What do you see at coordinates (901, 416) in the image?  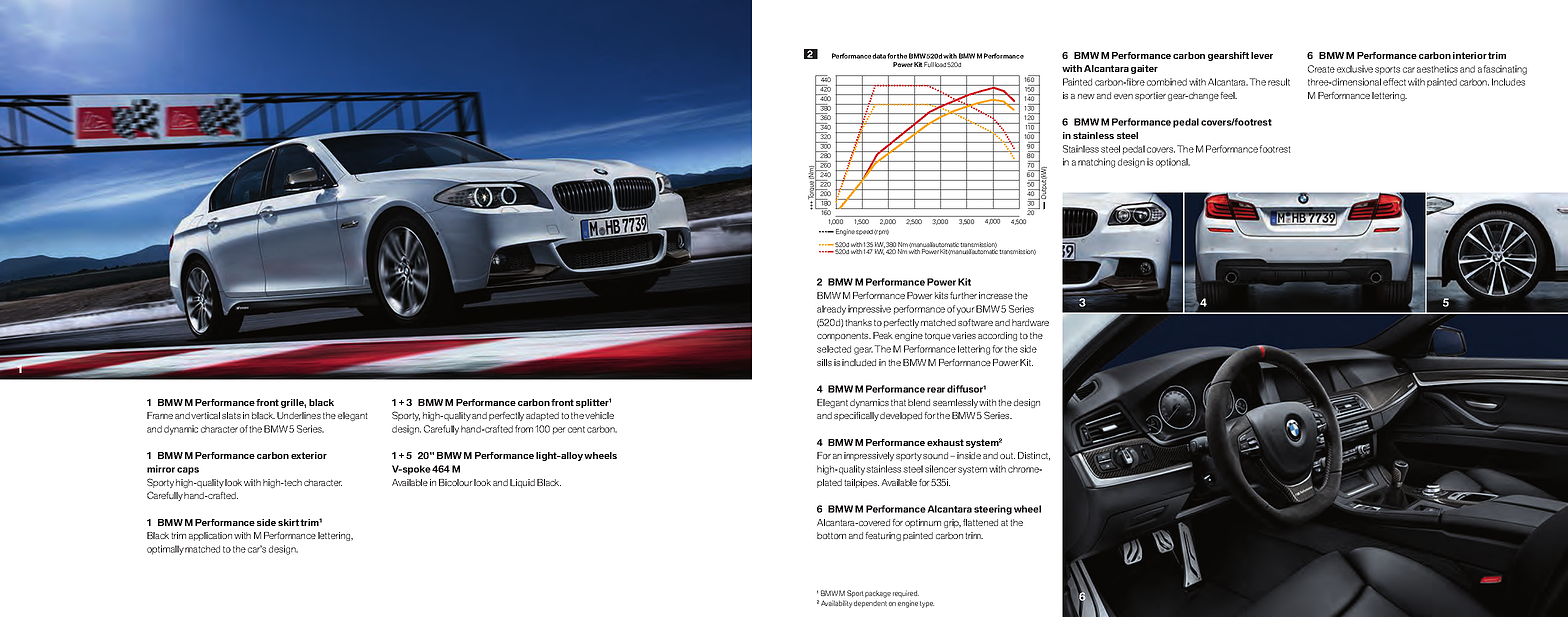 I see `developed` at bounding box center [901, 416].
